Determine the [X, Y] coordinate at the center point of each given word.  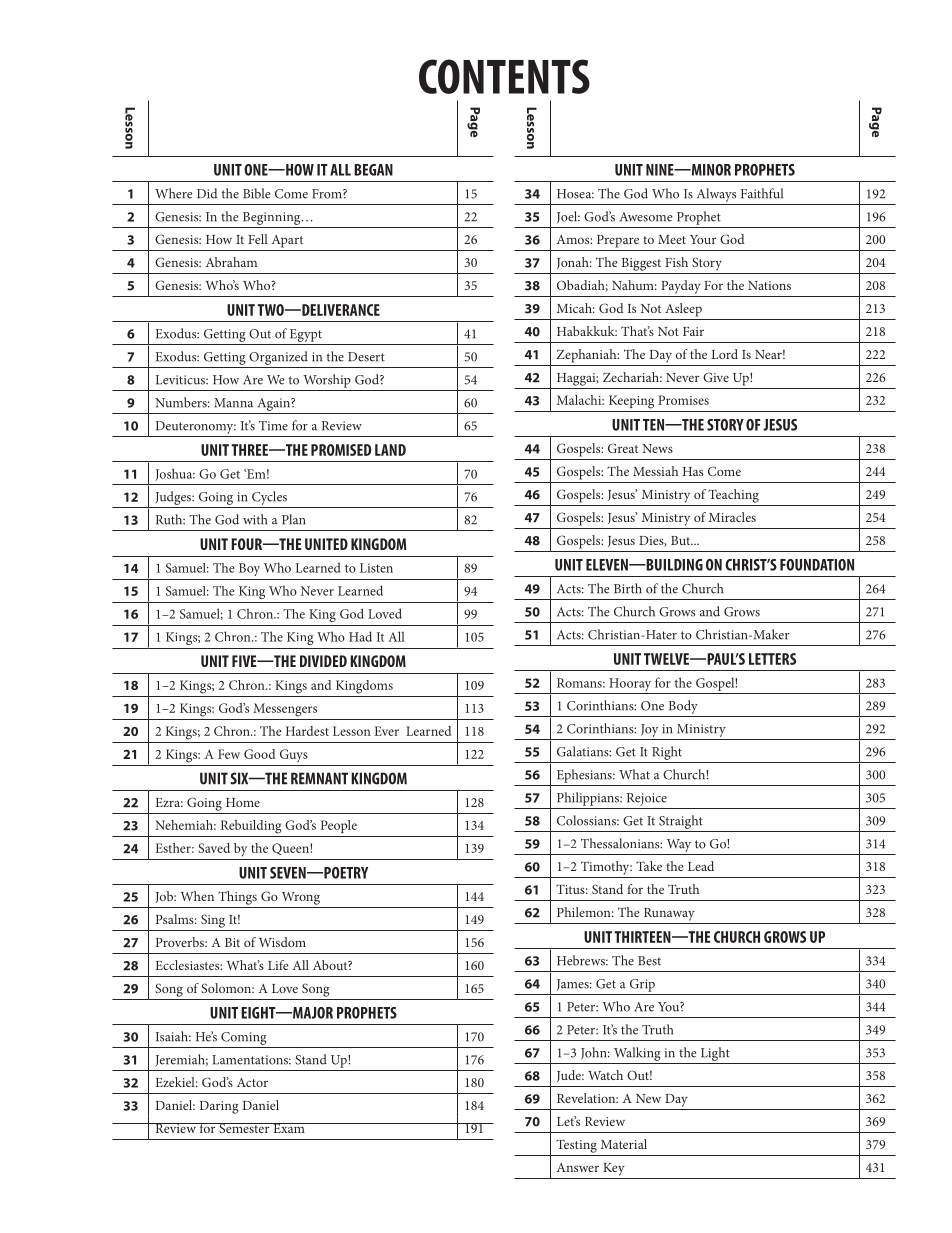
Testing [576, 1146]
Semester [244, 1128]
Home [243, 802]
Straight [681, 822]
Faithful [762, 193]
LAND [390, 450]
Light [715, 1054]
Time [273, 426]
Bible [256, 193]
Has [693, 471]
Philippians [589, 799]
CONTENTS [504, 76]
